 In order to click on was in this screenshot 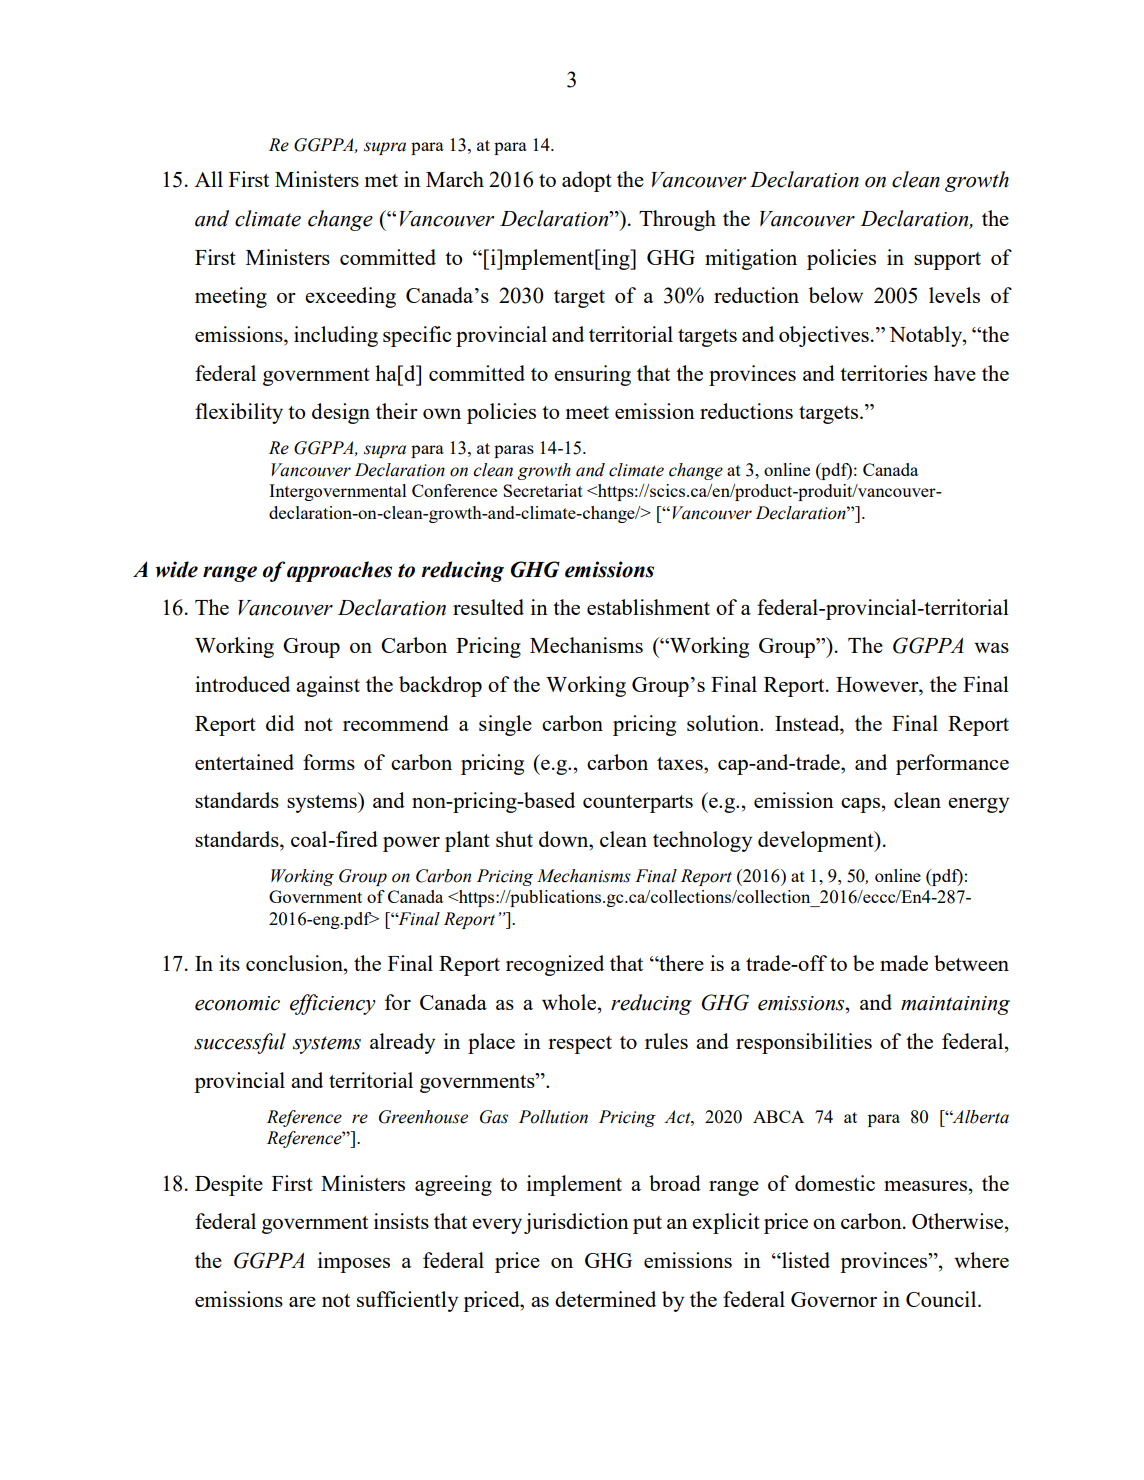, I will do `click(991, 648)`.
